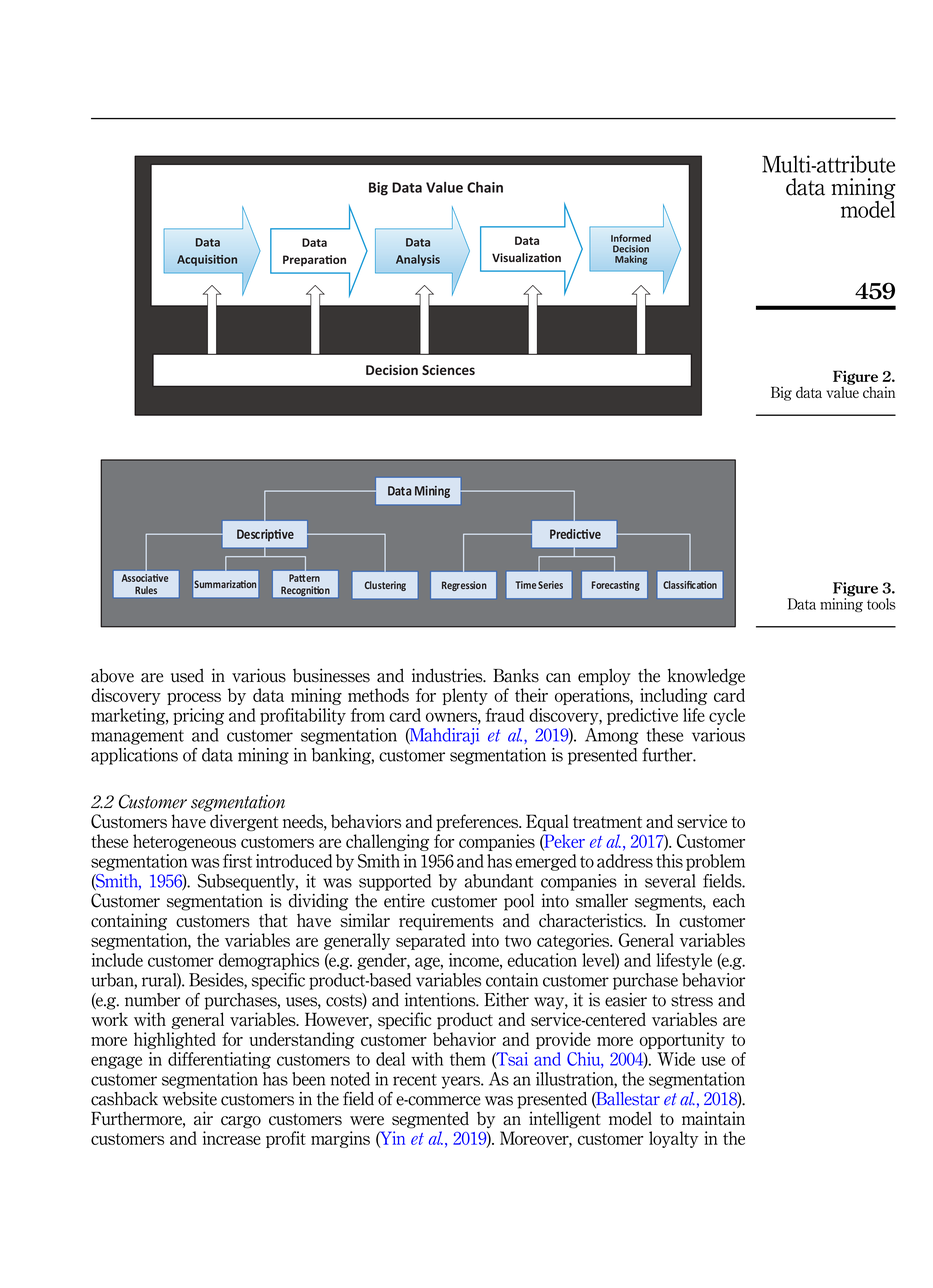  What do you see at coordinates (418, 260) in the image?
I see `Analysis` at bounding box center [418, 260].
